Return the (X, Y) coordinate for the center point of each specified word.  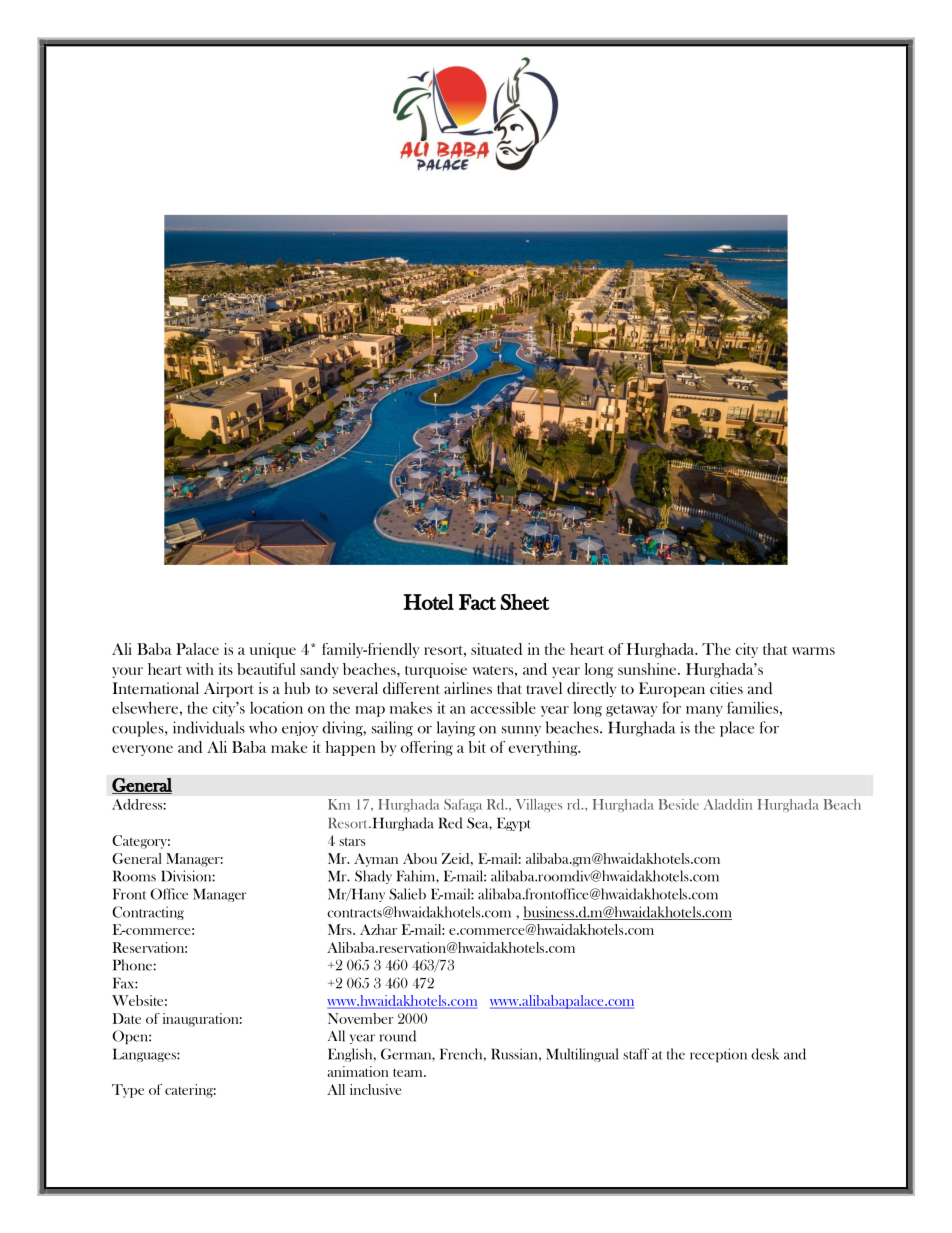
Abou (420, 858)
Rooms (134, 876)
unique (273, 650)
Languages (145, 1055)
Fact (477, 602)
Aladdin (728, 804)
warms (813, 651)
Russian (515, 1054)
